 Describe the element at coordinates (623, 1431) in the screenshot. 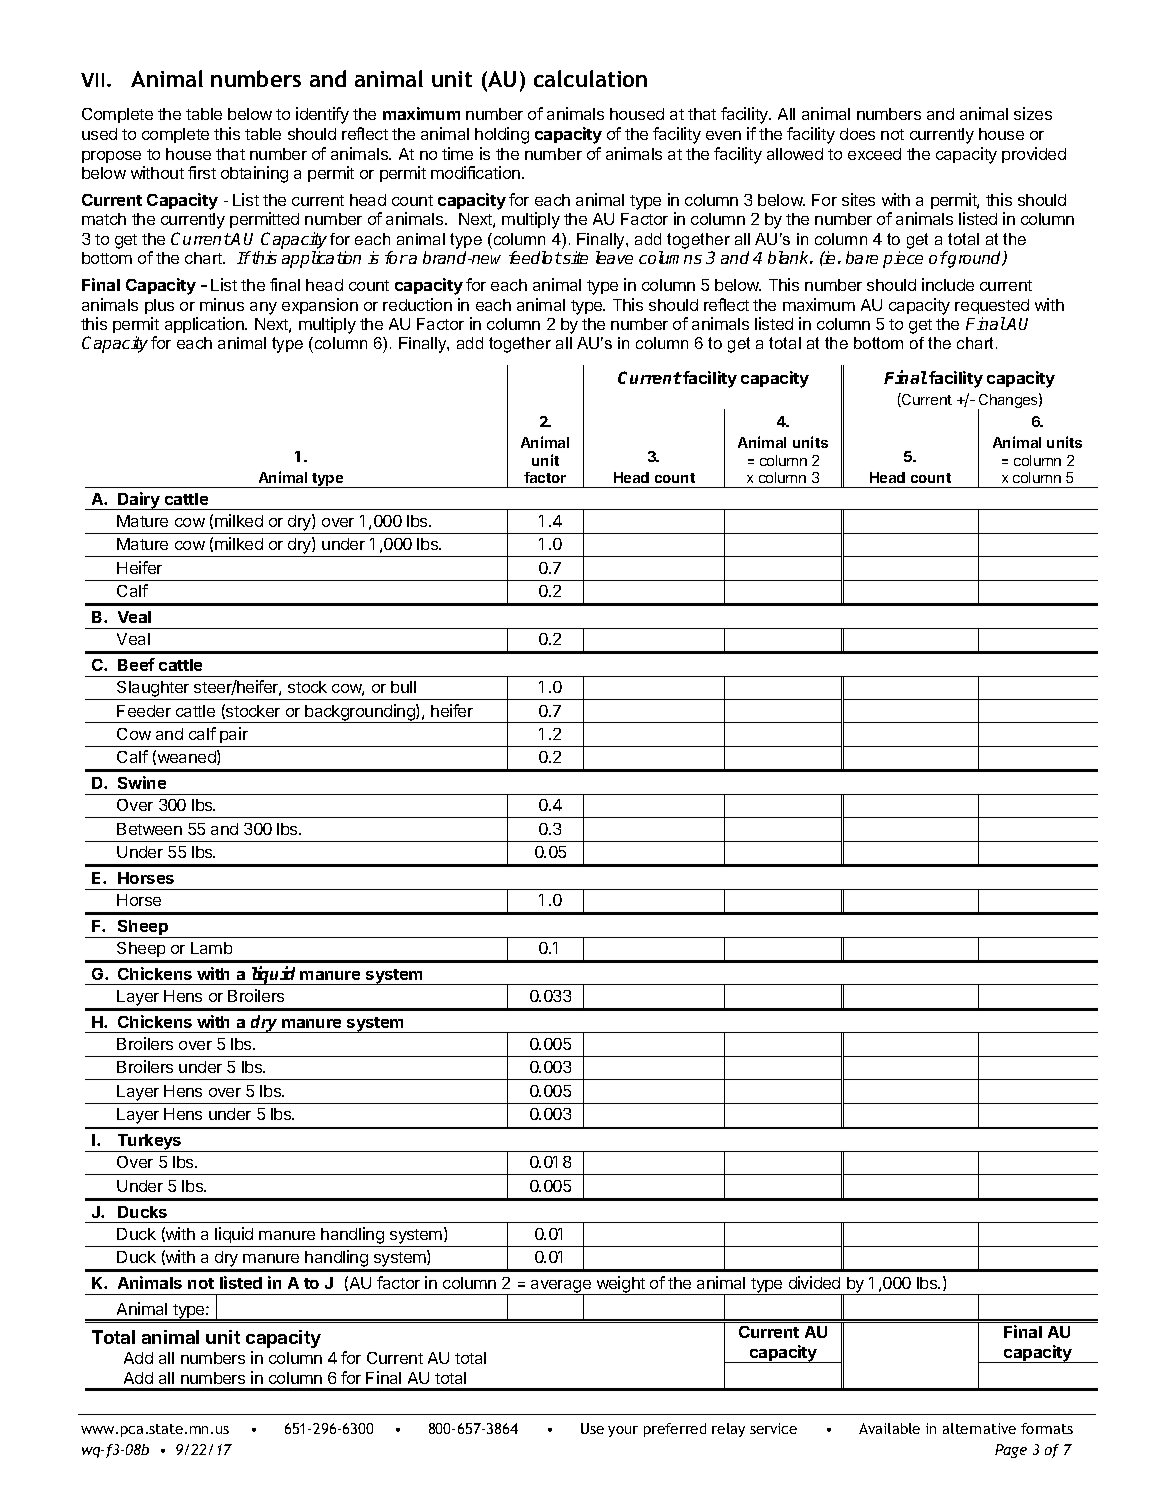

I see `your` at that location.
